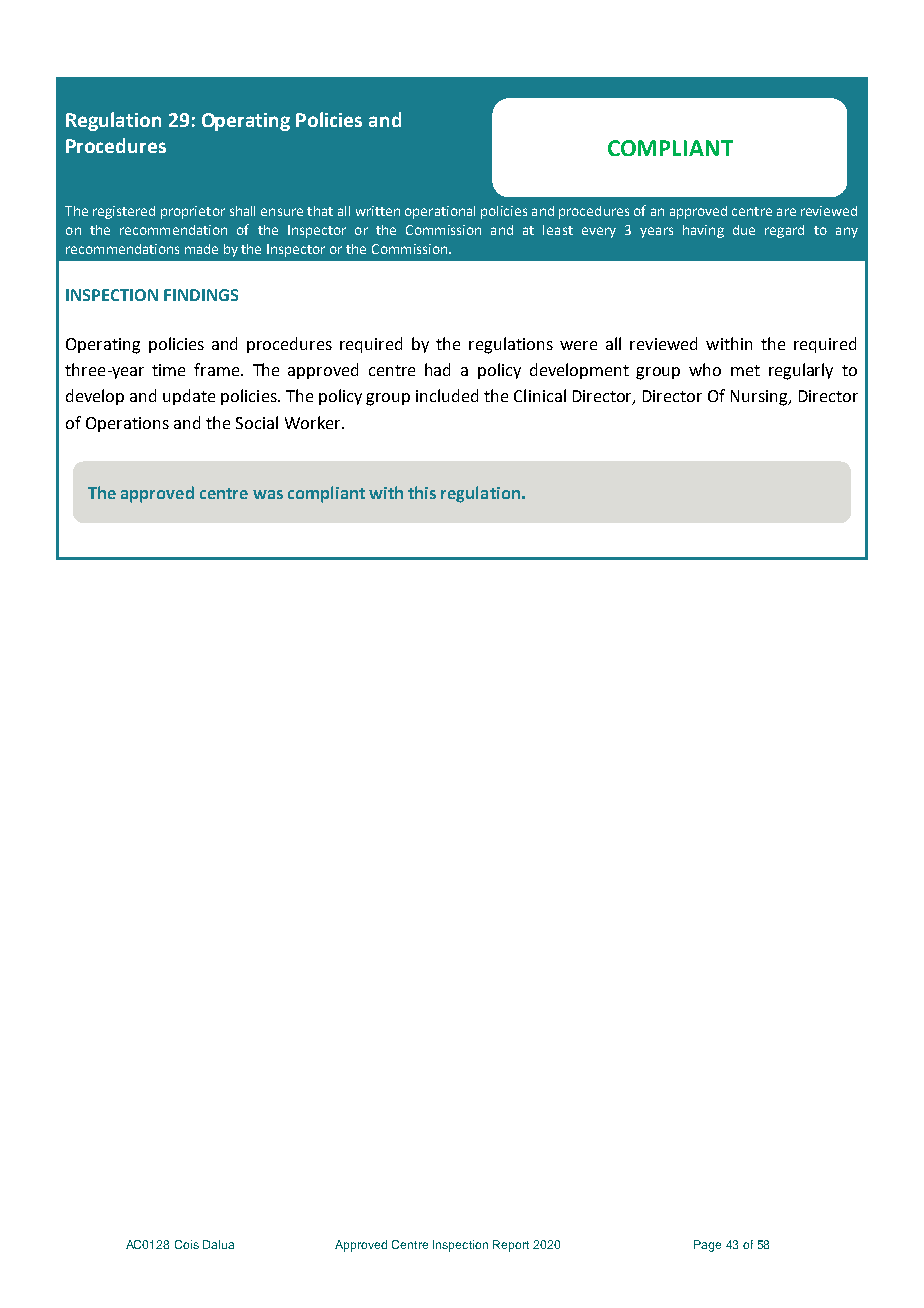 The image size is (924, 1308). I want to click on Operations, so click(127, 424).
